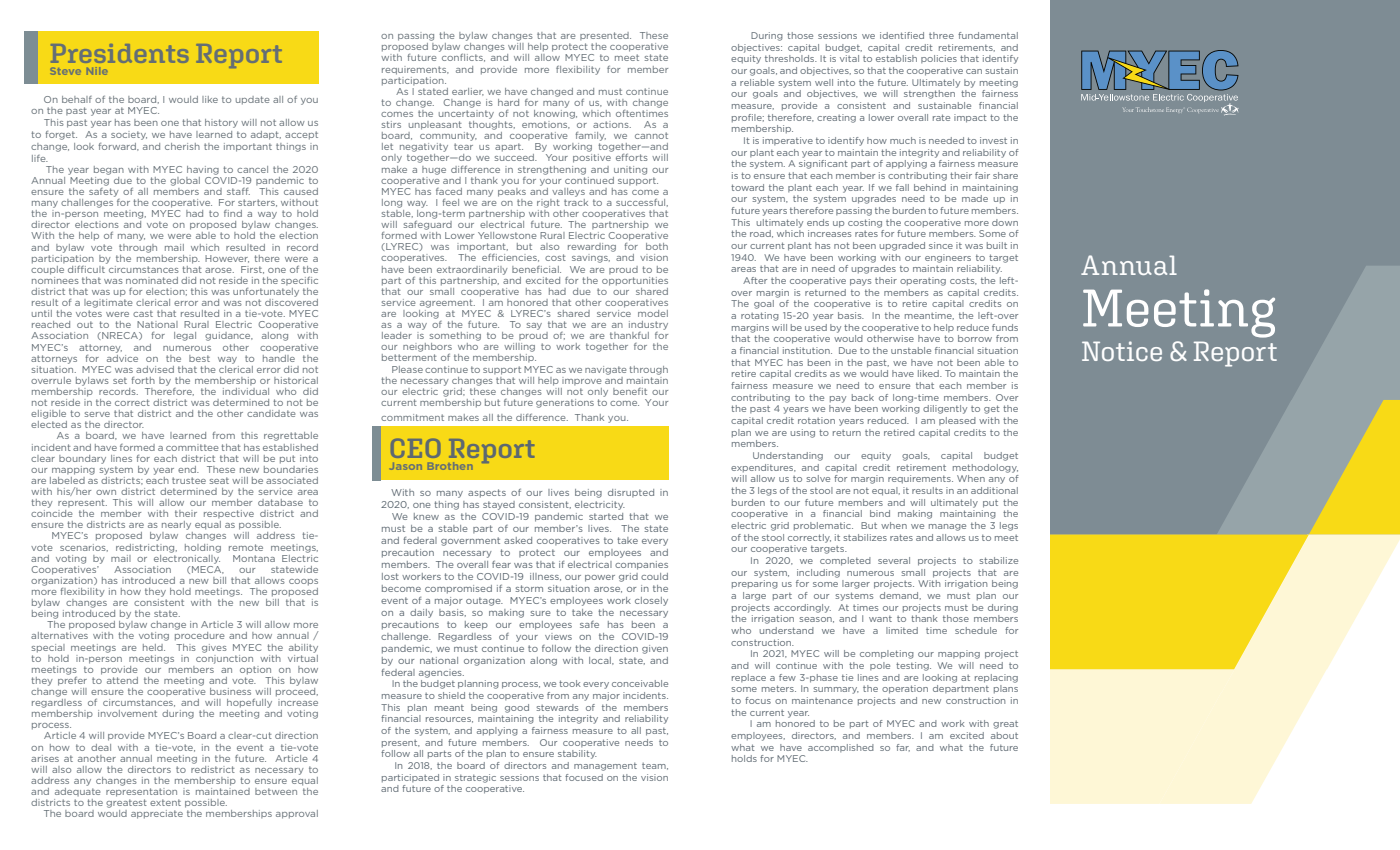 Image resolution: width=1400 pixels, height=850 pixels. What do you see at coordinates (997, 245) in the document?
I see `built` at bounding box center [997, 245].
